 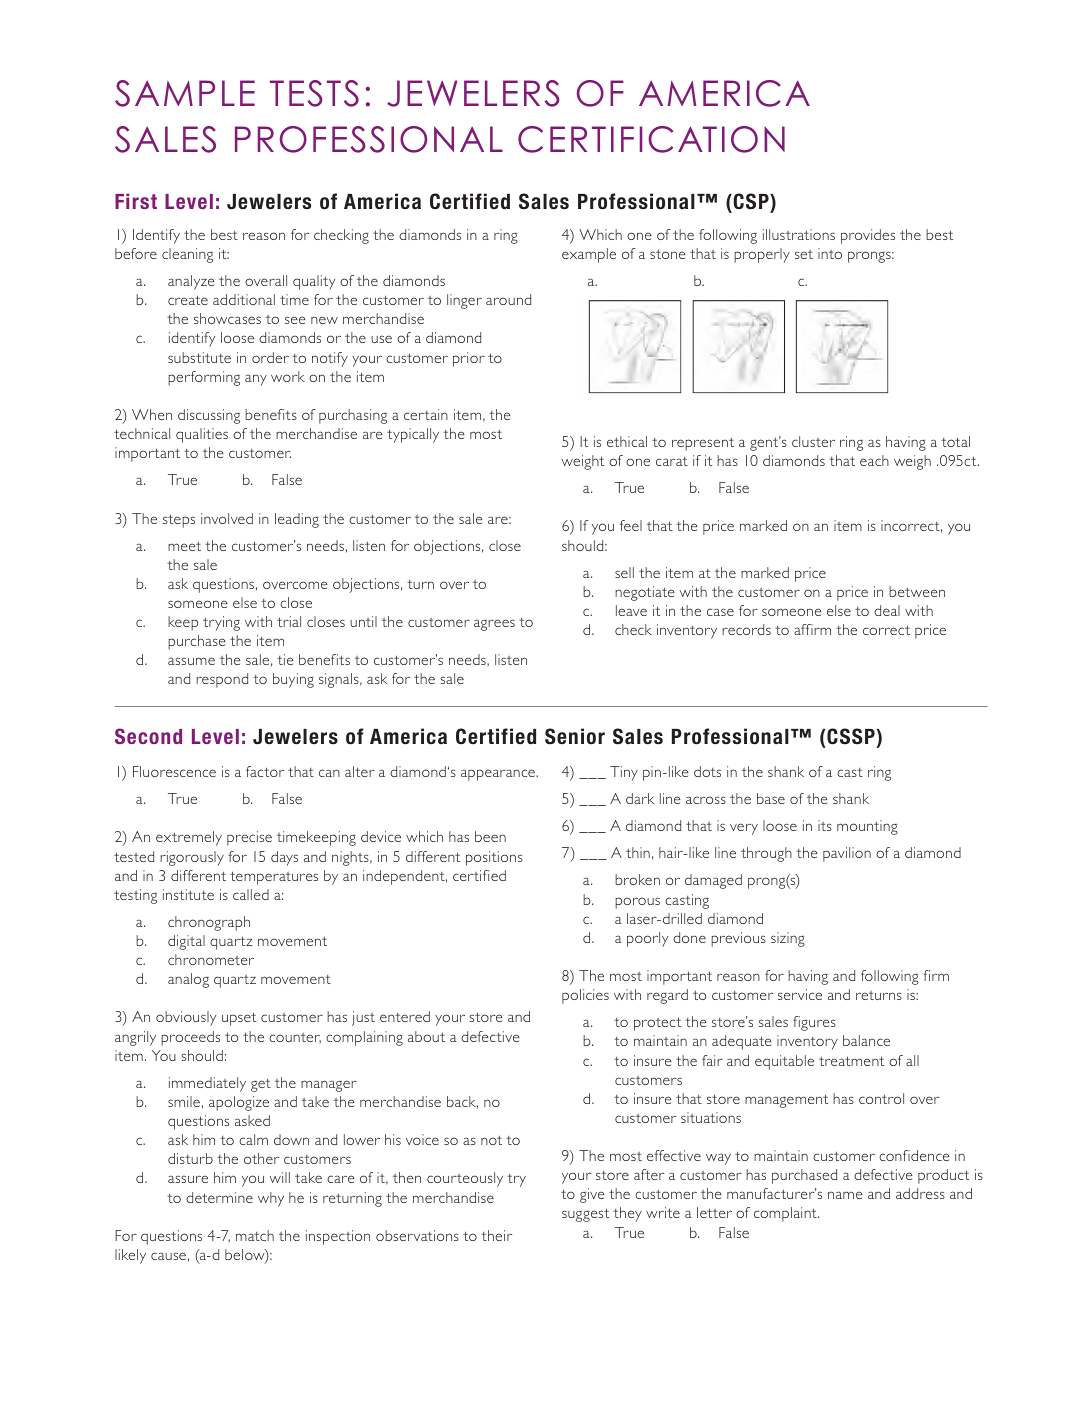 What do you see at coordinates (751, 201) in the document?
I see `CSP` at bounding box center [751, 201].
